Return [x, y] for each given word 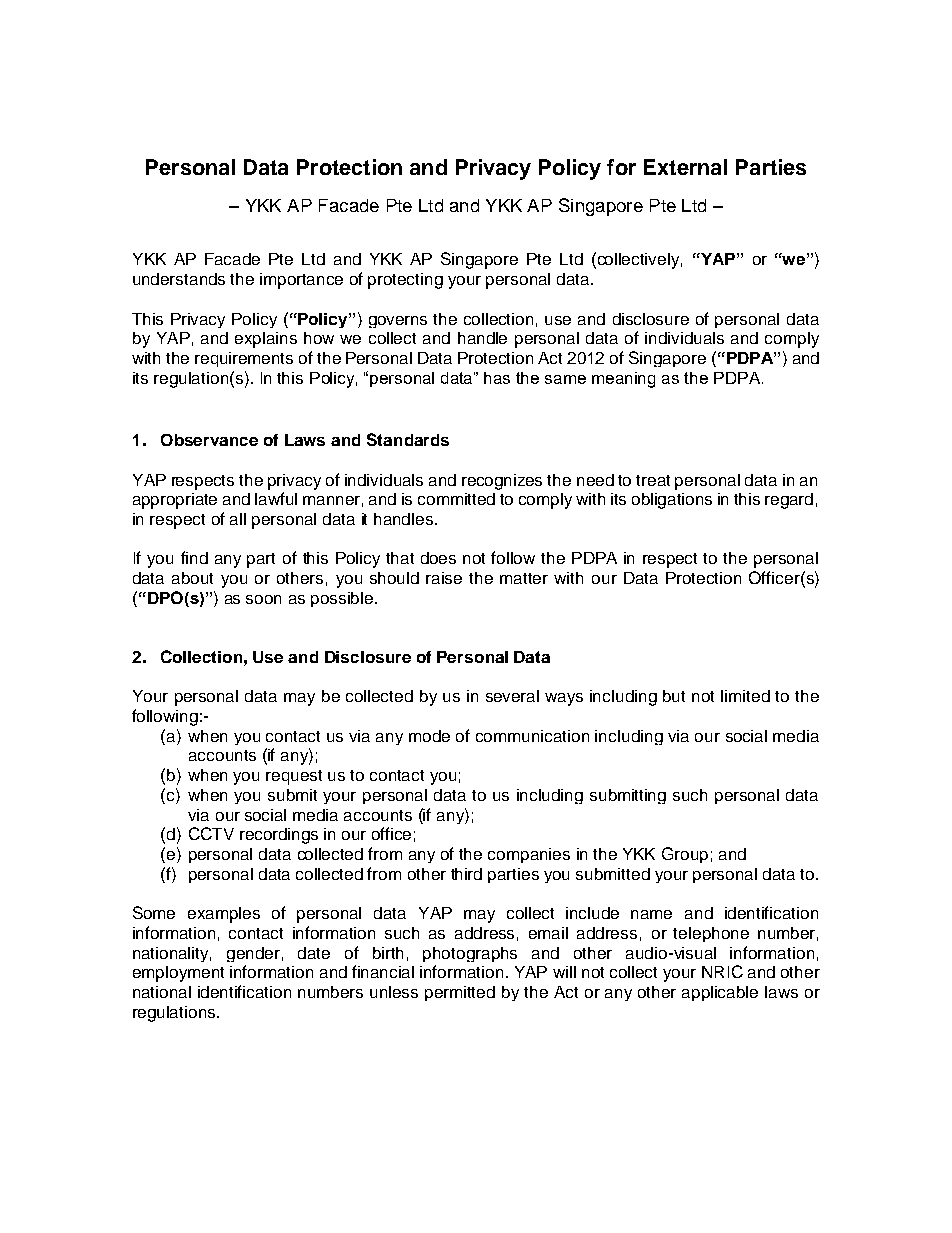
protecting [405, 281]
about [192, 578]
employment [178, 974]
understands [179, 279]
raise [444, 578]
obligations [672, 501]
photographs [470, 954]
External [685, 167]
